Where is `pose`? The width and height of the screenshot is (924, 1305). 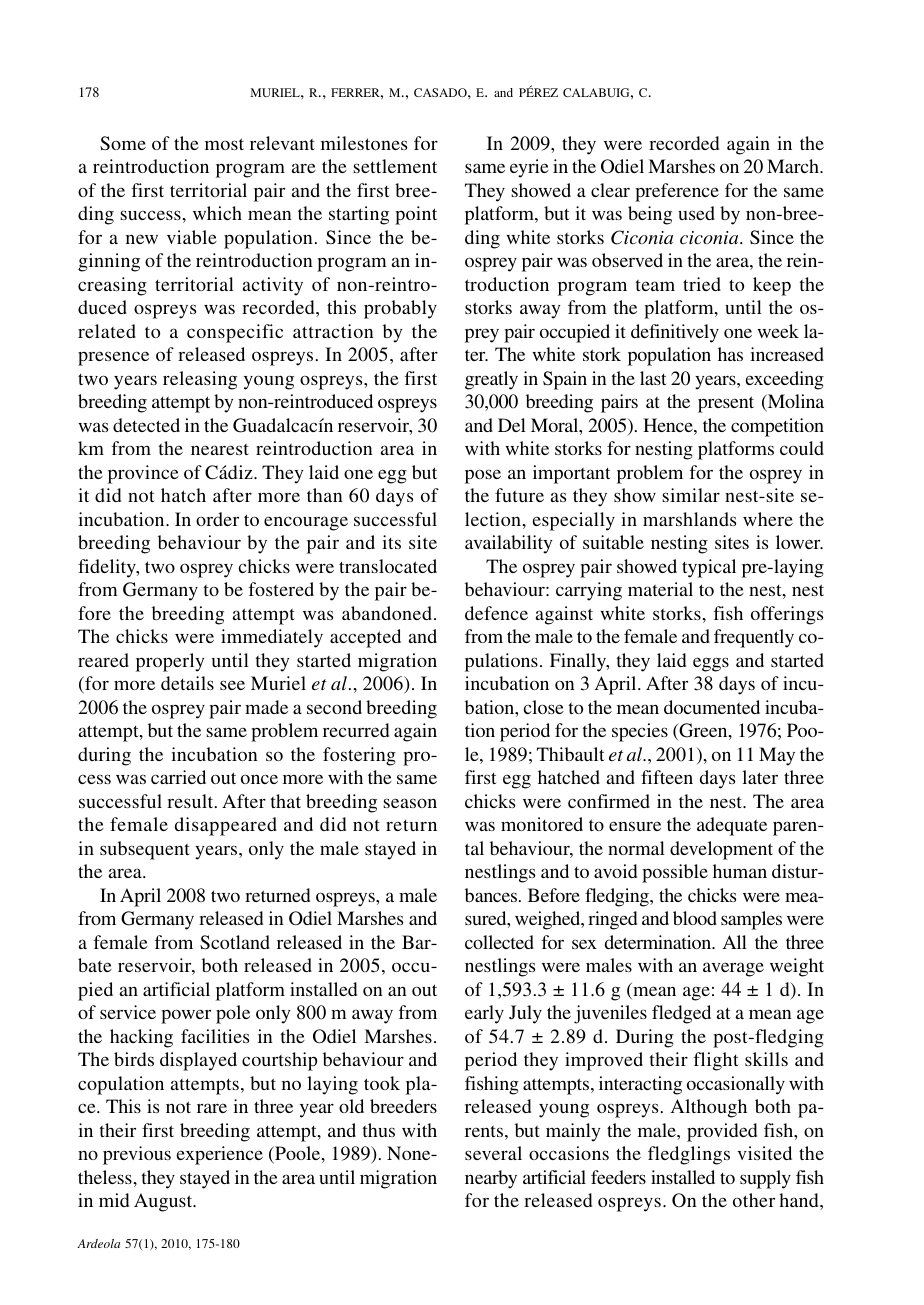
pose is located at coordinates (483, 476).
